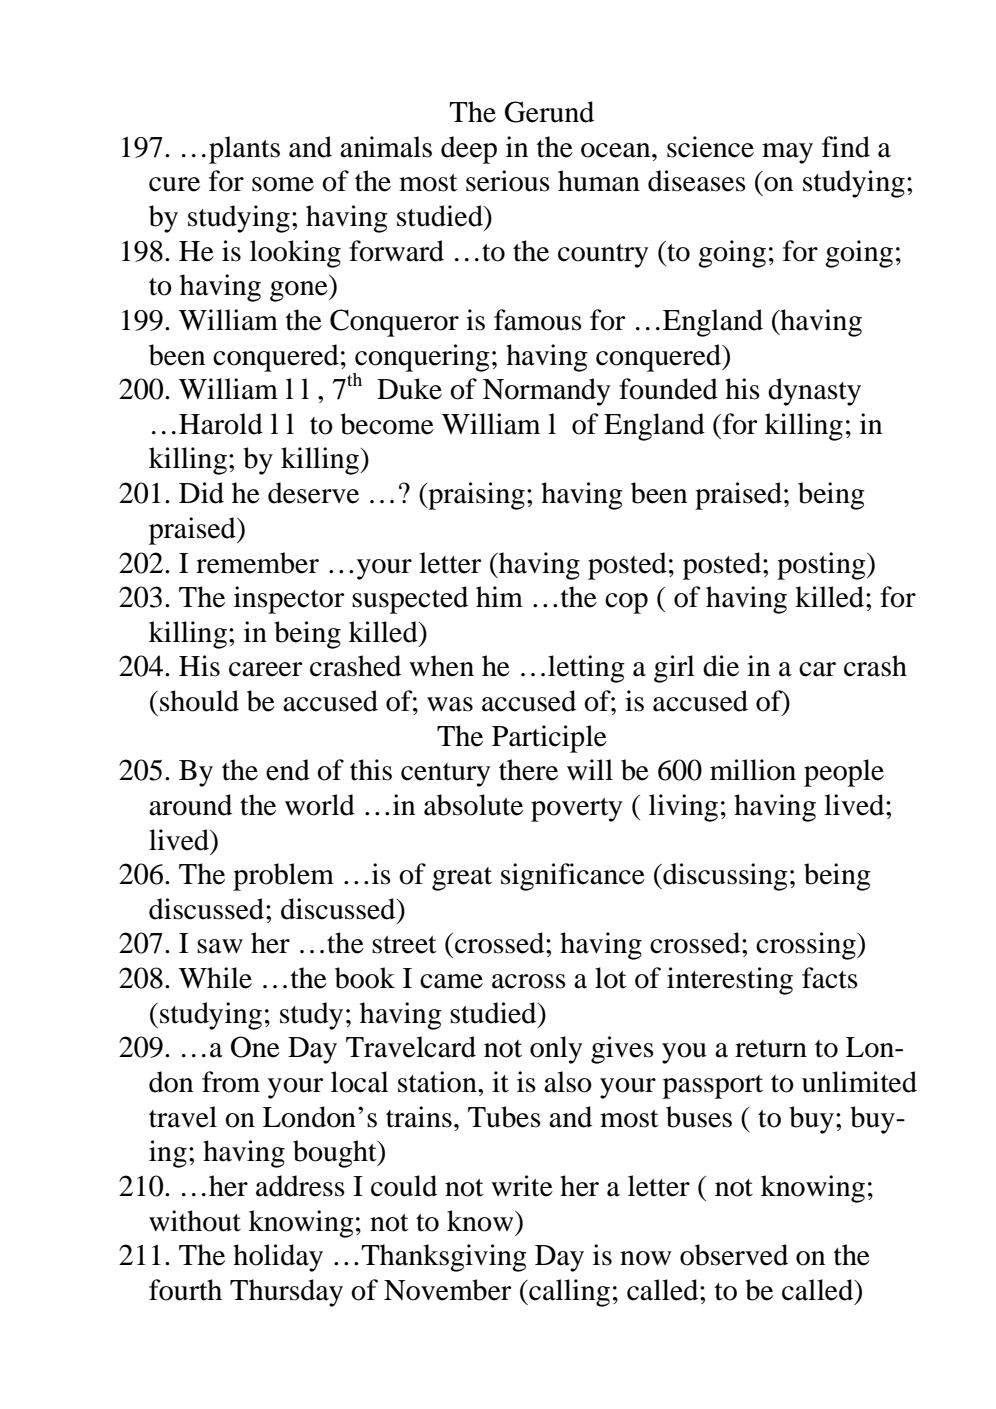 The image size is (996, 1409). Describe the element at coordinates (549, 739) in the screenshot. I see `Participle` at that location.
